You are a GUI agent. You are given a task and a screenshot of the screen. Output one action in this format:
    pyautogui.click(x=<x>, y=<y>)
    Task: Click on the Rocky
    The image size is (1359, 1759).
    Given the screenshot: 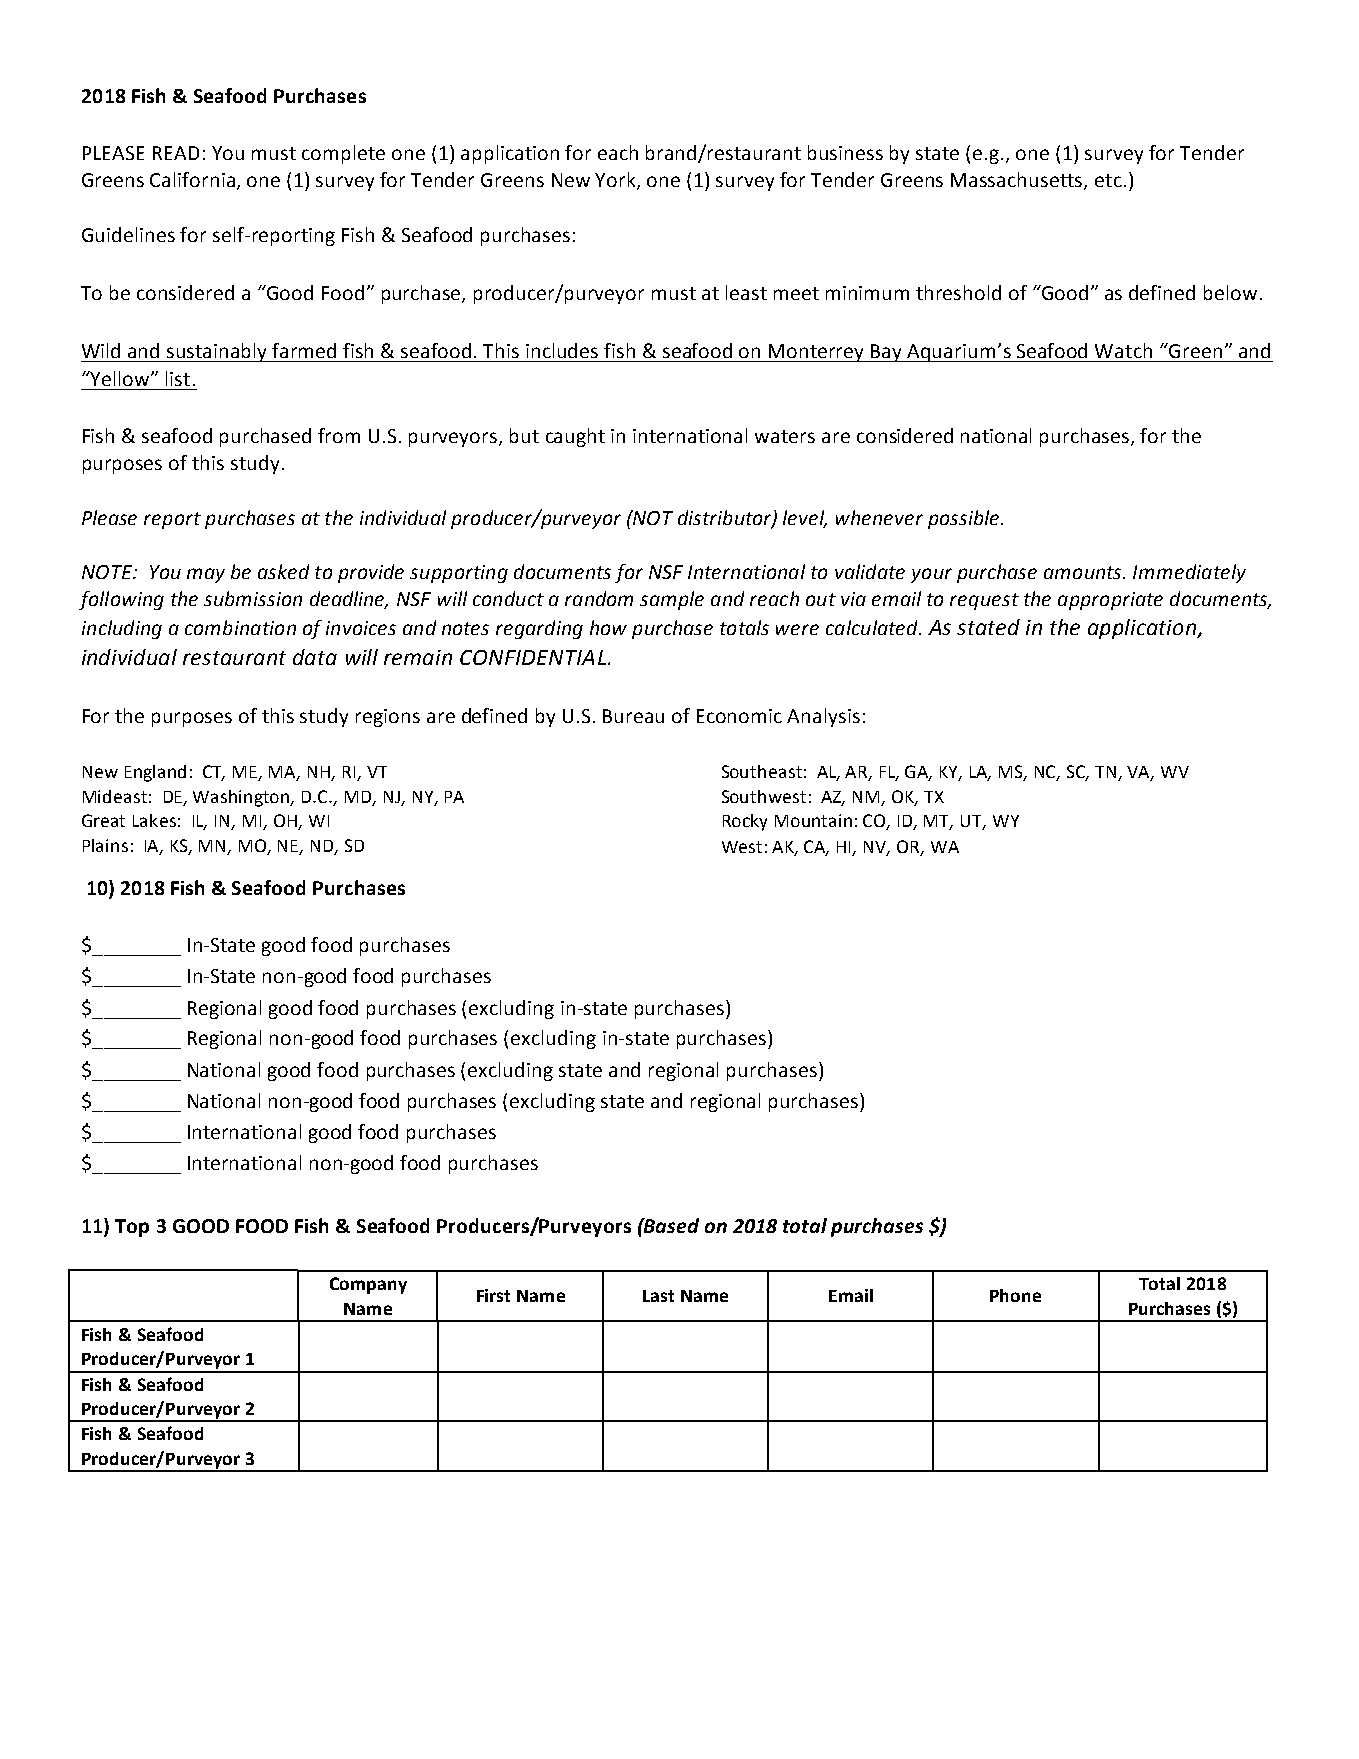 What is the action you would take?
    pyautogui.click(x=745, y=822)
